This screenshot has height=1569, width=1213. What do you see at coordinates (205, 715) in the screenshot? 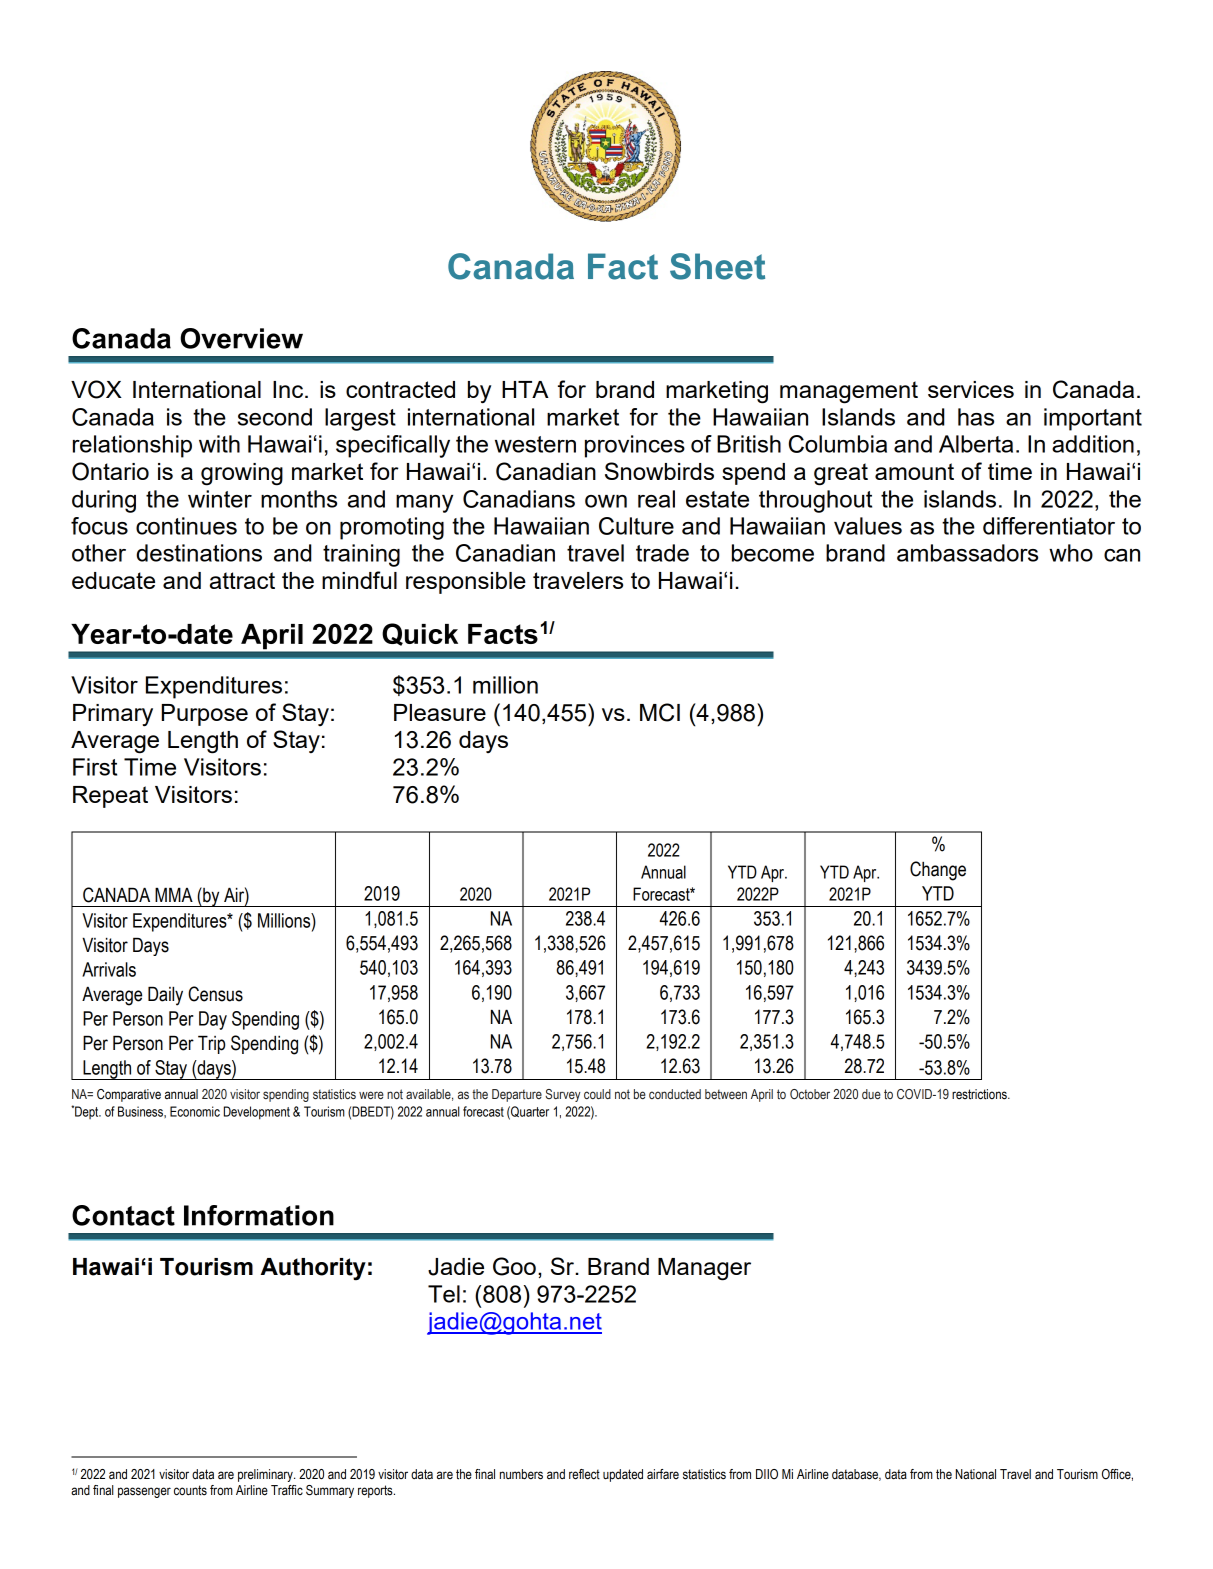
I see `Purpose` at bounding box center [205, 715].
